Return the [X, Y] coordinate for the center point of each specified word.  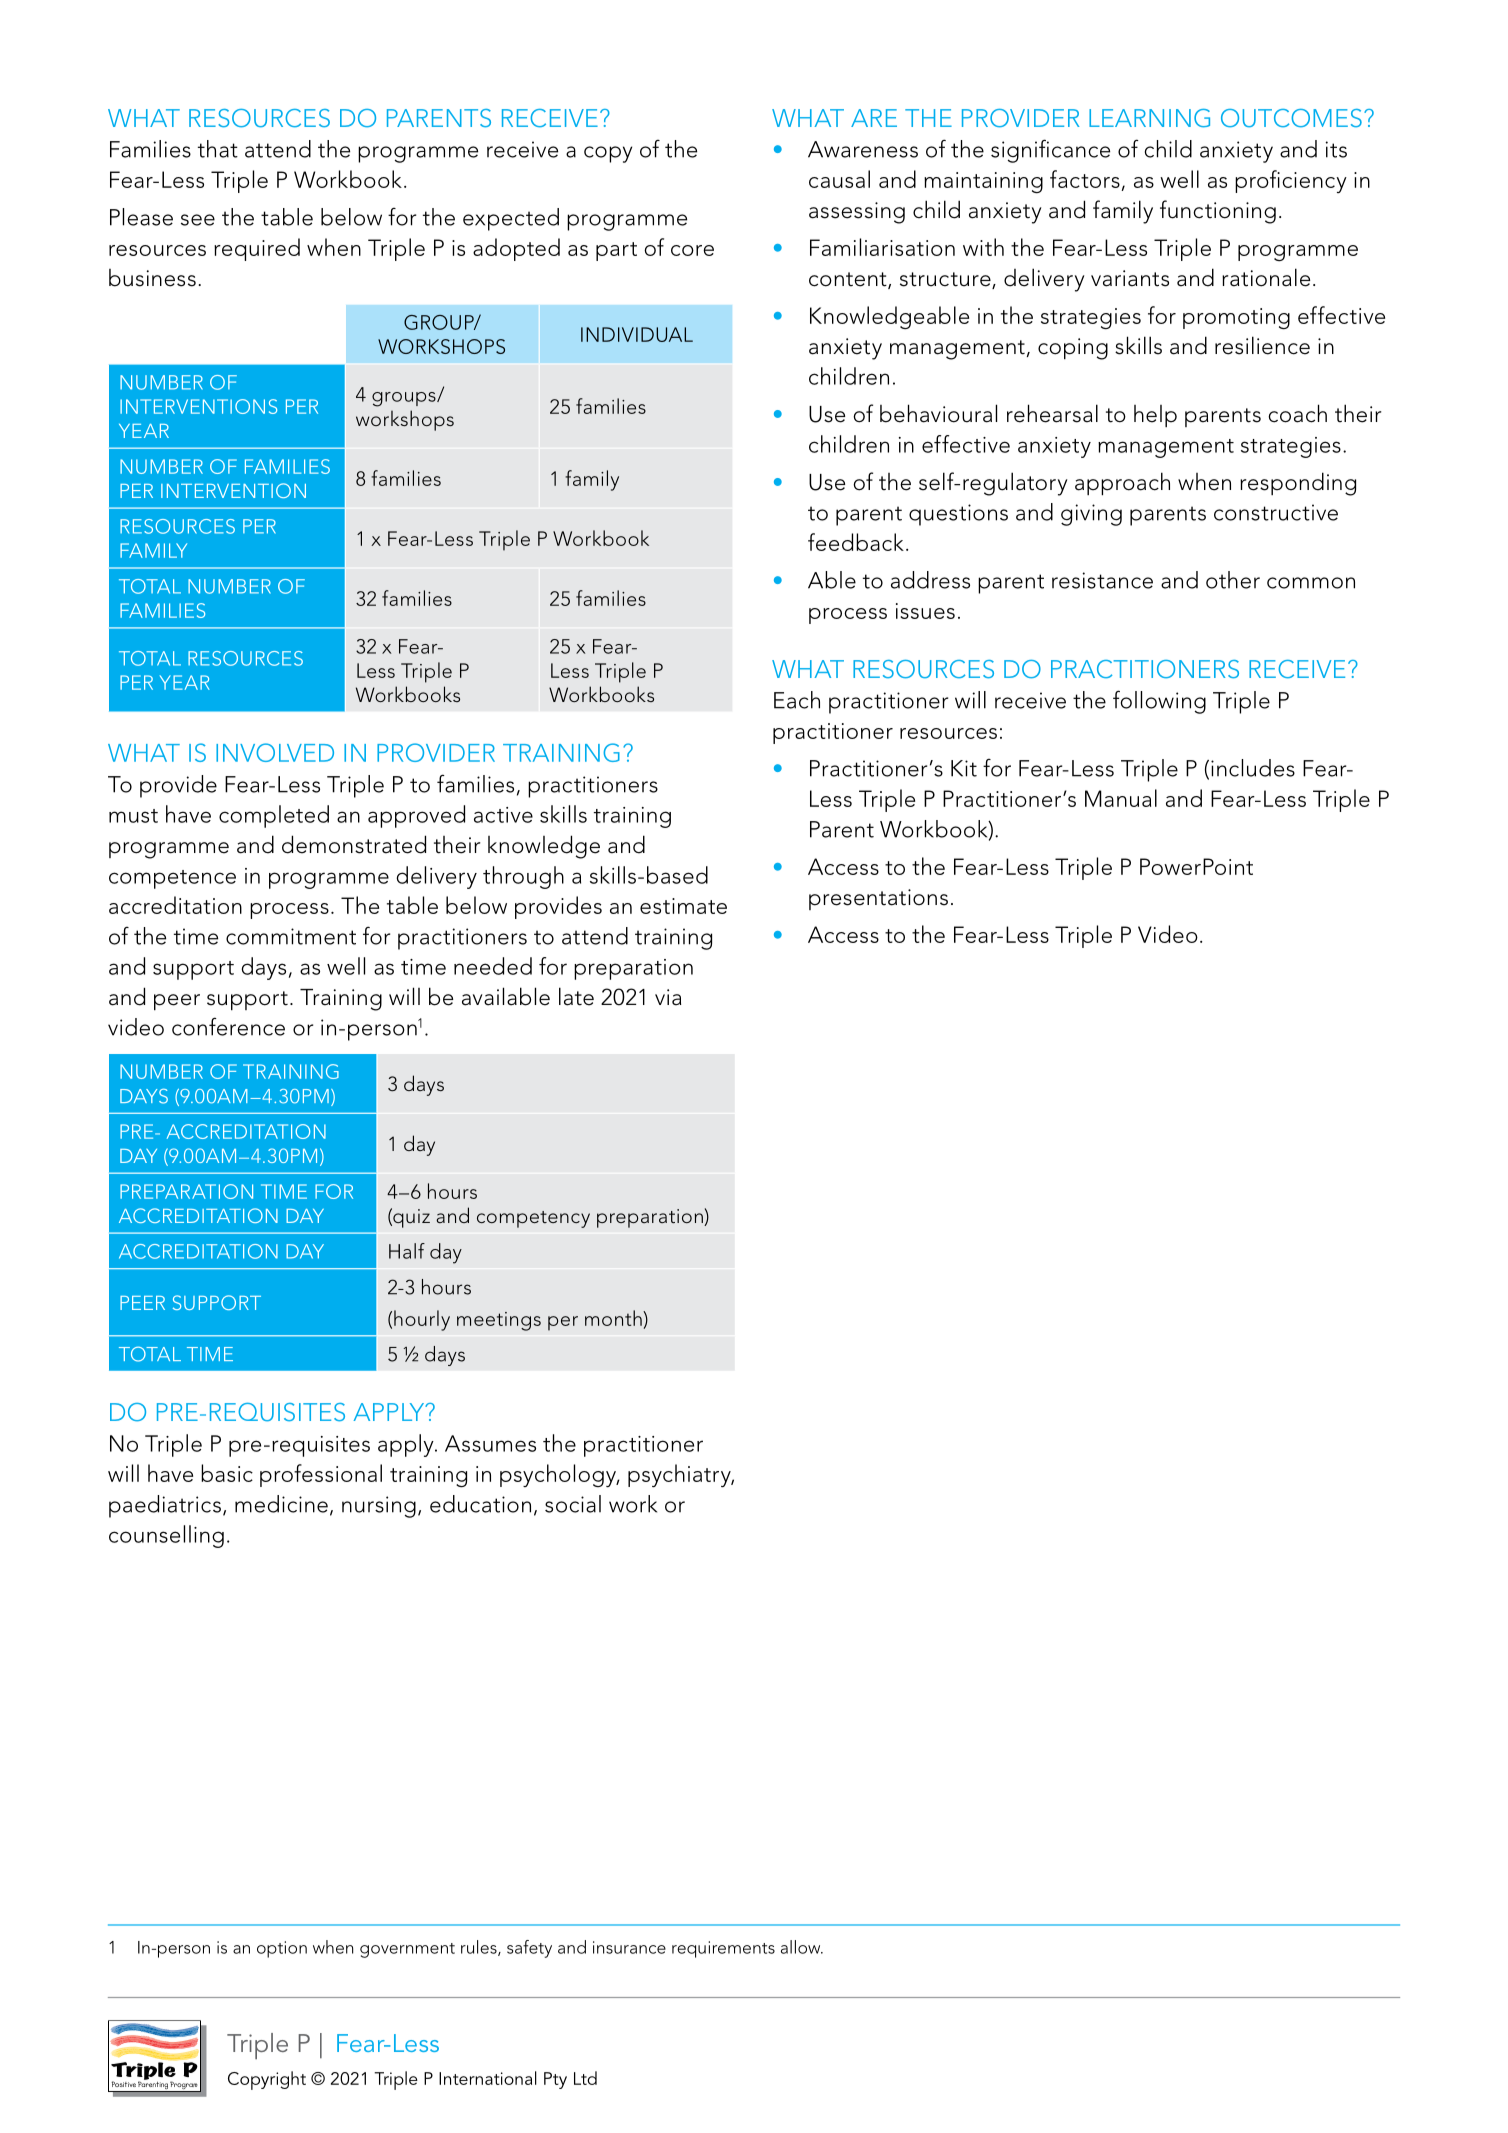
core [692, 250]
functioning [1218, 212]
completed [274, 816]
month [614, 1318]
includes [1253, 768]
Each [797, 700]
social [573, 1504]
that [218, 149]
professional [321, 1475]
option [282, 1949]
